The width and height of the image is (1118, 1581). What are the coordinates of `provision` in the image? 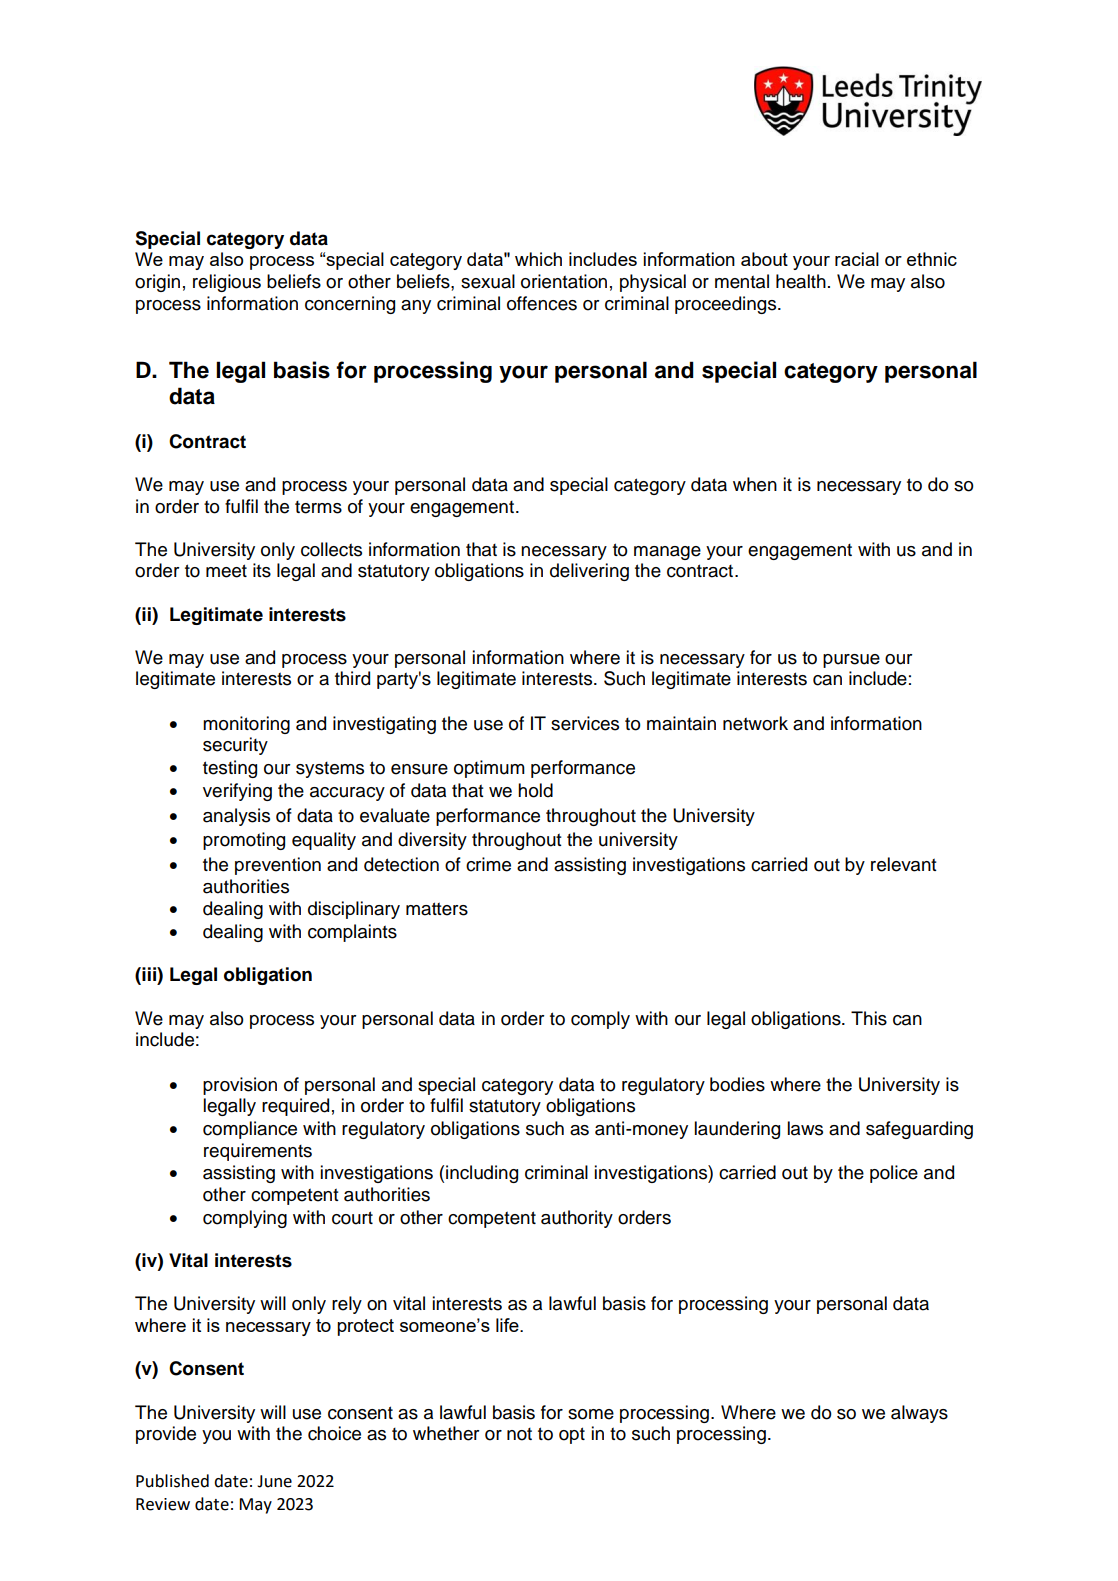 It's located at (240, 1086).
